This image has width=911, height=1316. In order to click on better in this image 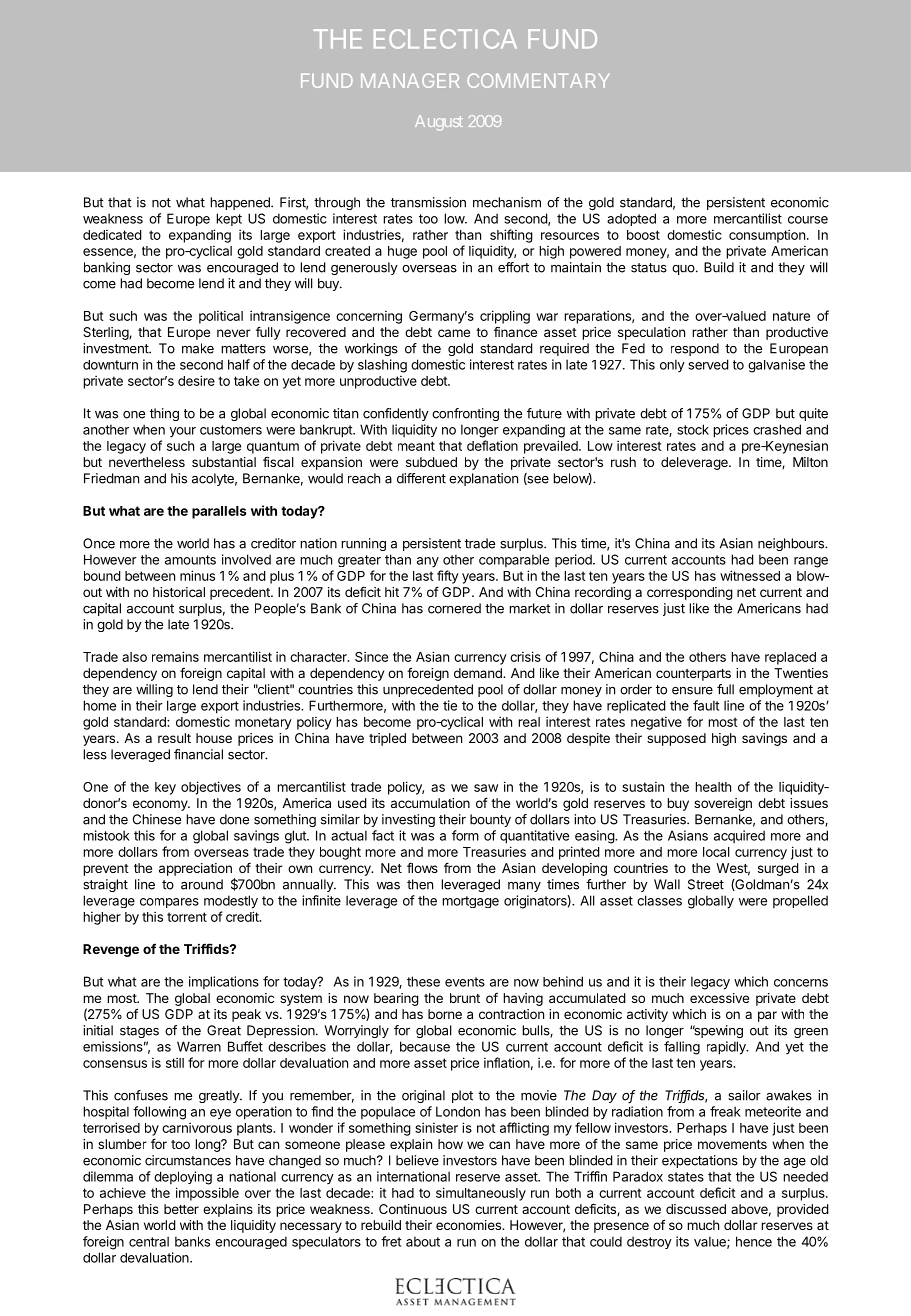, I will do `click(181, 1209)`.
